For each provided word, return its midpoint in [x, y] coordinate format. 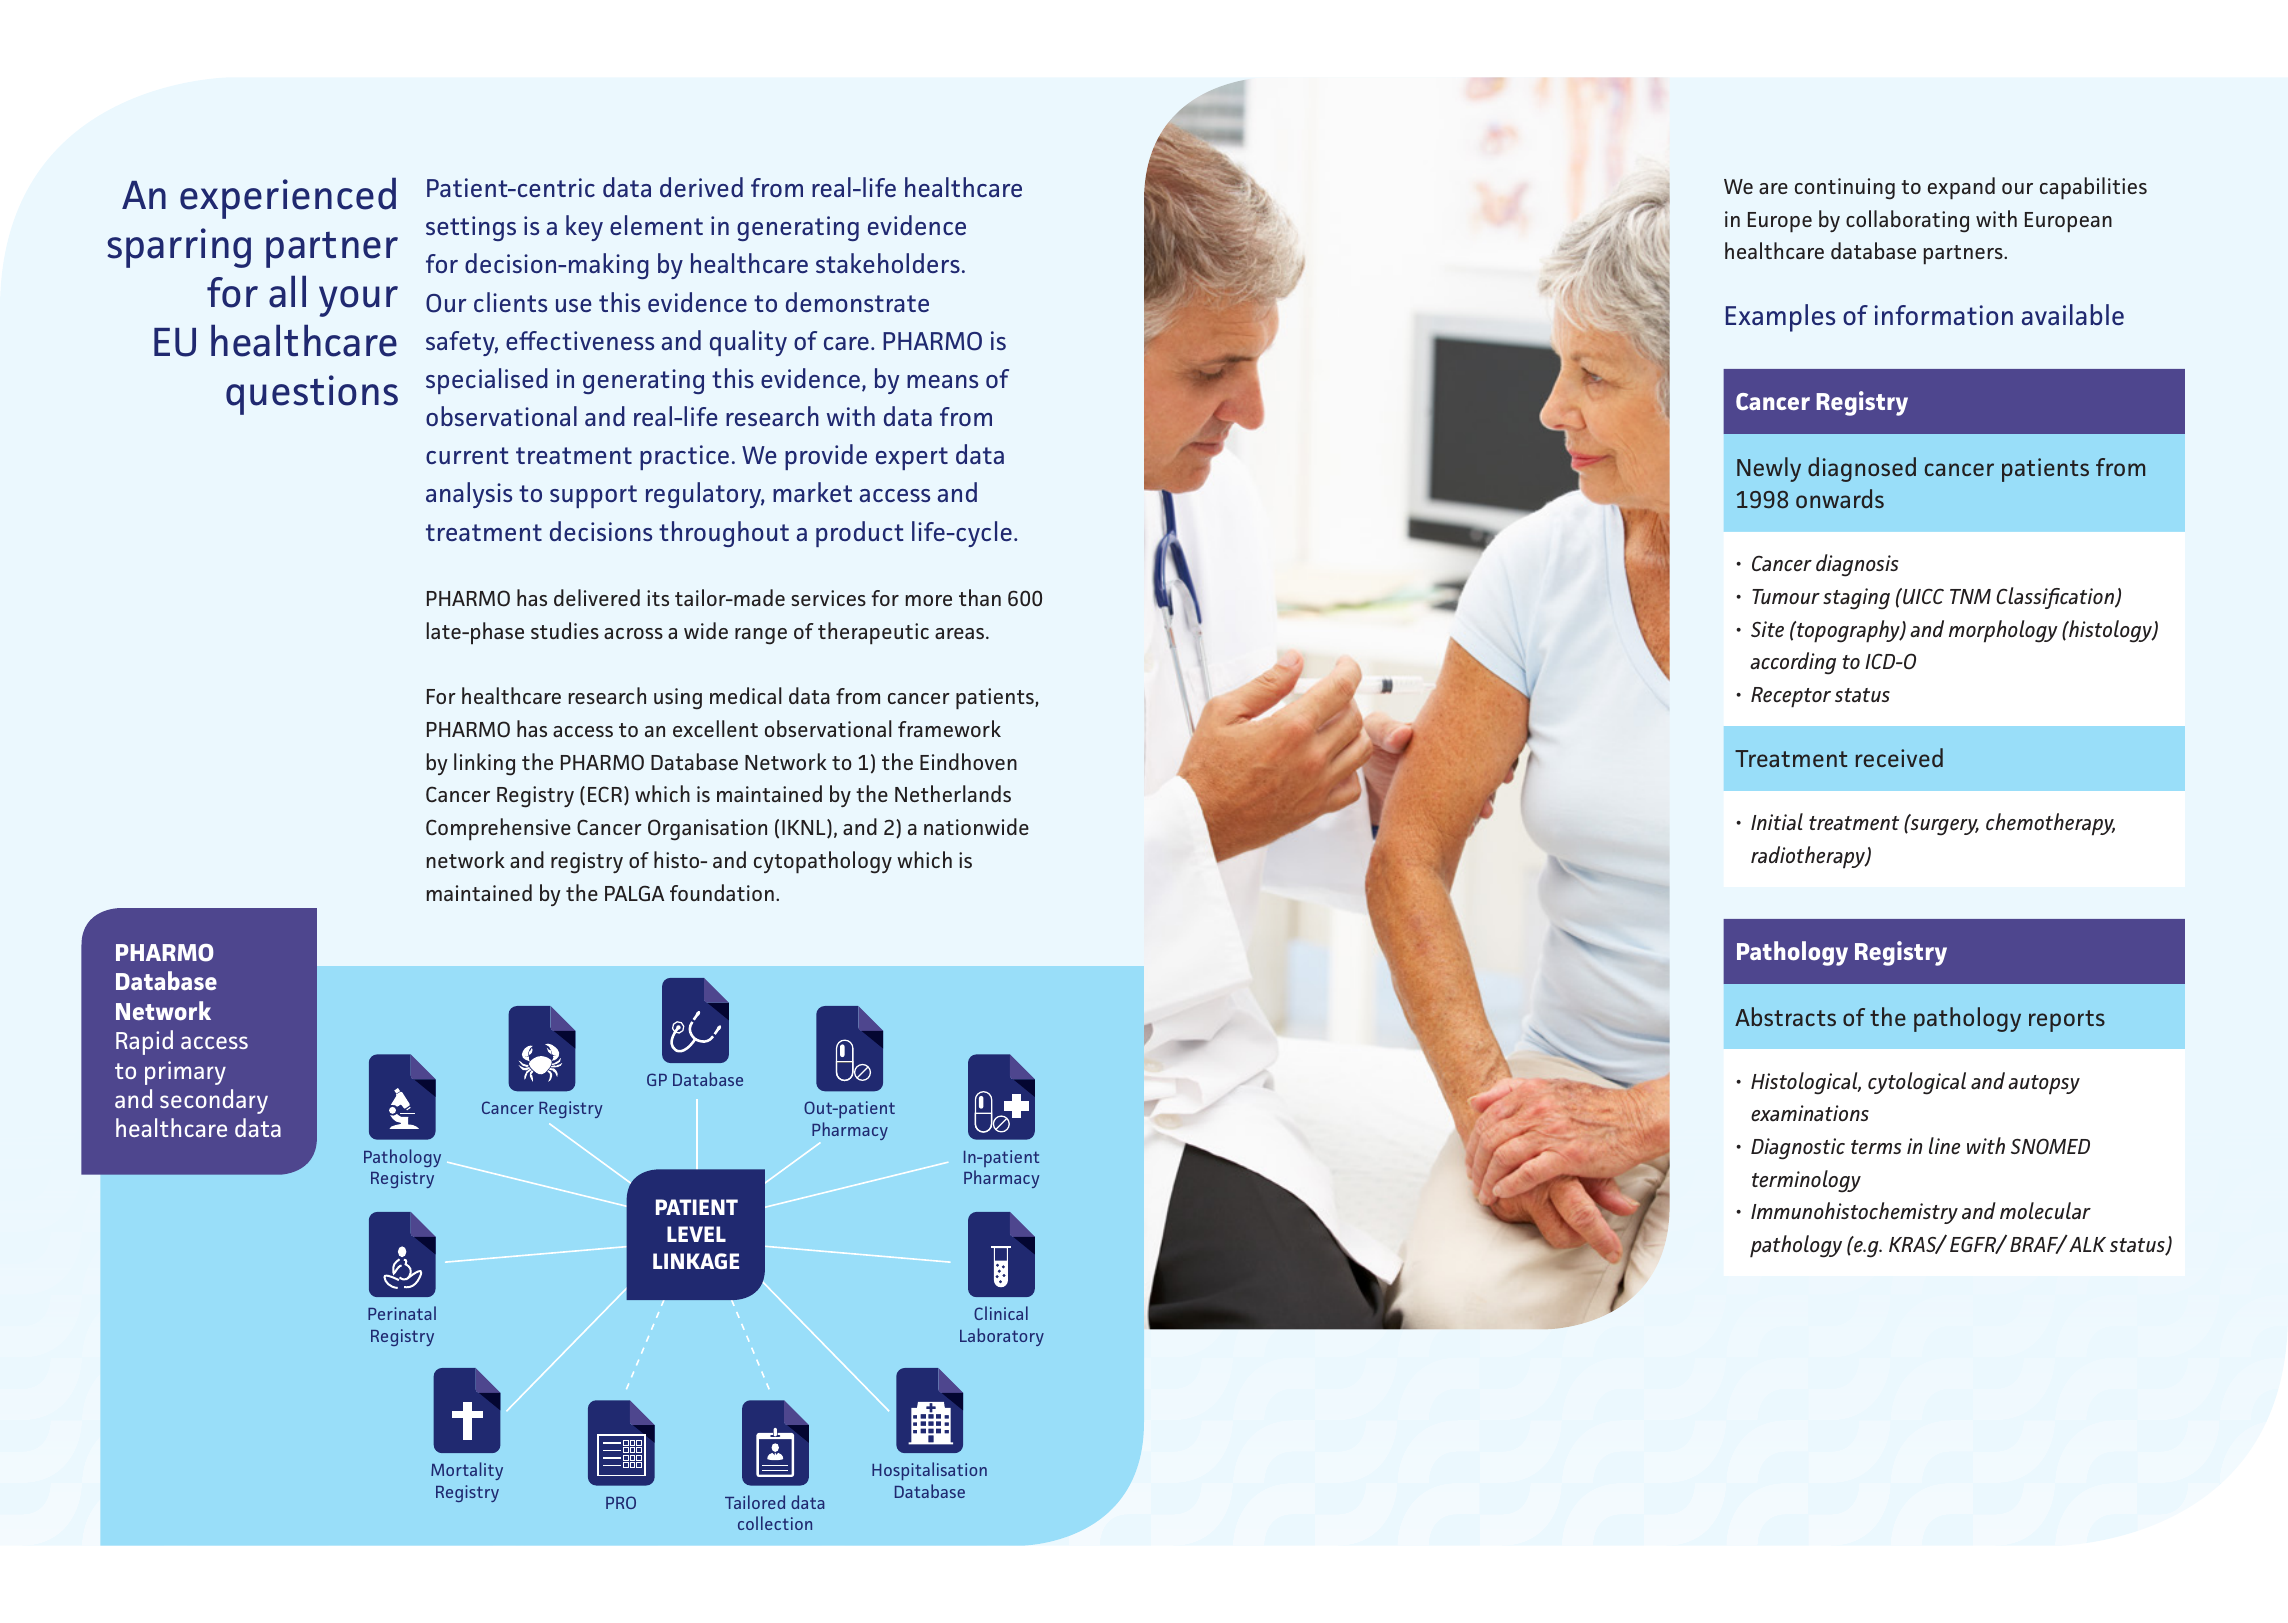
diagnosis [1857, 565]
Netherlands [953, 793]
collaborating [1907, 221]
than [980, 597]
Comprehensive [498, 829]
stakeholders [888, 263]
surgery [1943, 826]
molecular [2045, 1211]
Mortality [467, 1471]
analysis [469, 495]
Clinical [1001, 1313]
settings [471, 228]
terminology [1806, 1181]
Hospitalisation [929, 1471]
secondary [214, 1101]
